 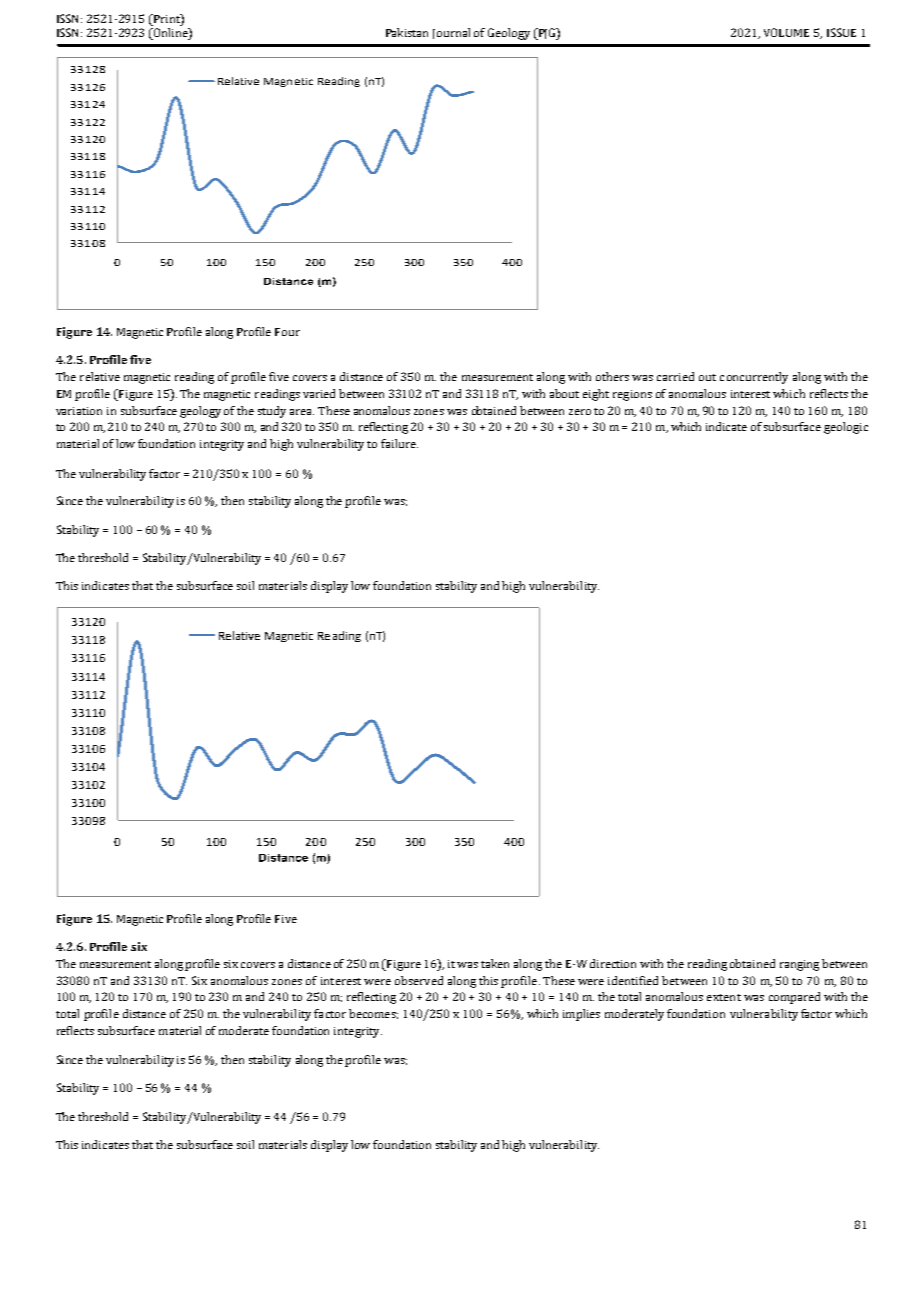 I want to click on concurrently, so click(x=754, y=378).
